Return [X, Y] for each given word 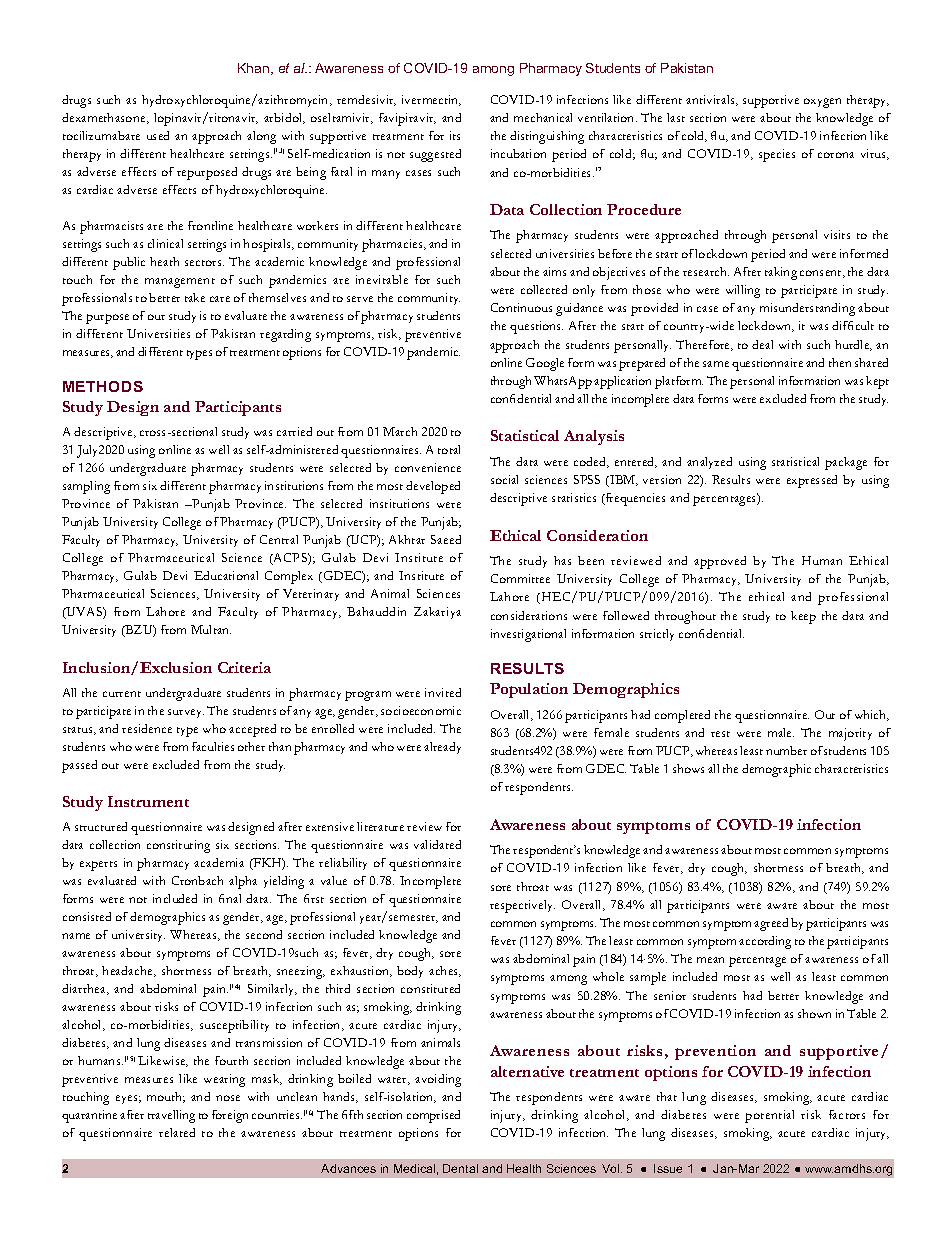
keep [803, 617]
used [158, 135]
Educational [226, 575]
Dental [460, 1168]
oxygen [822, 103]
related [177, 1132]
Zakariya [437, 613]
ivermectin [431, 100]
